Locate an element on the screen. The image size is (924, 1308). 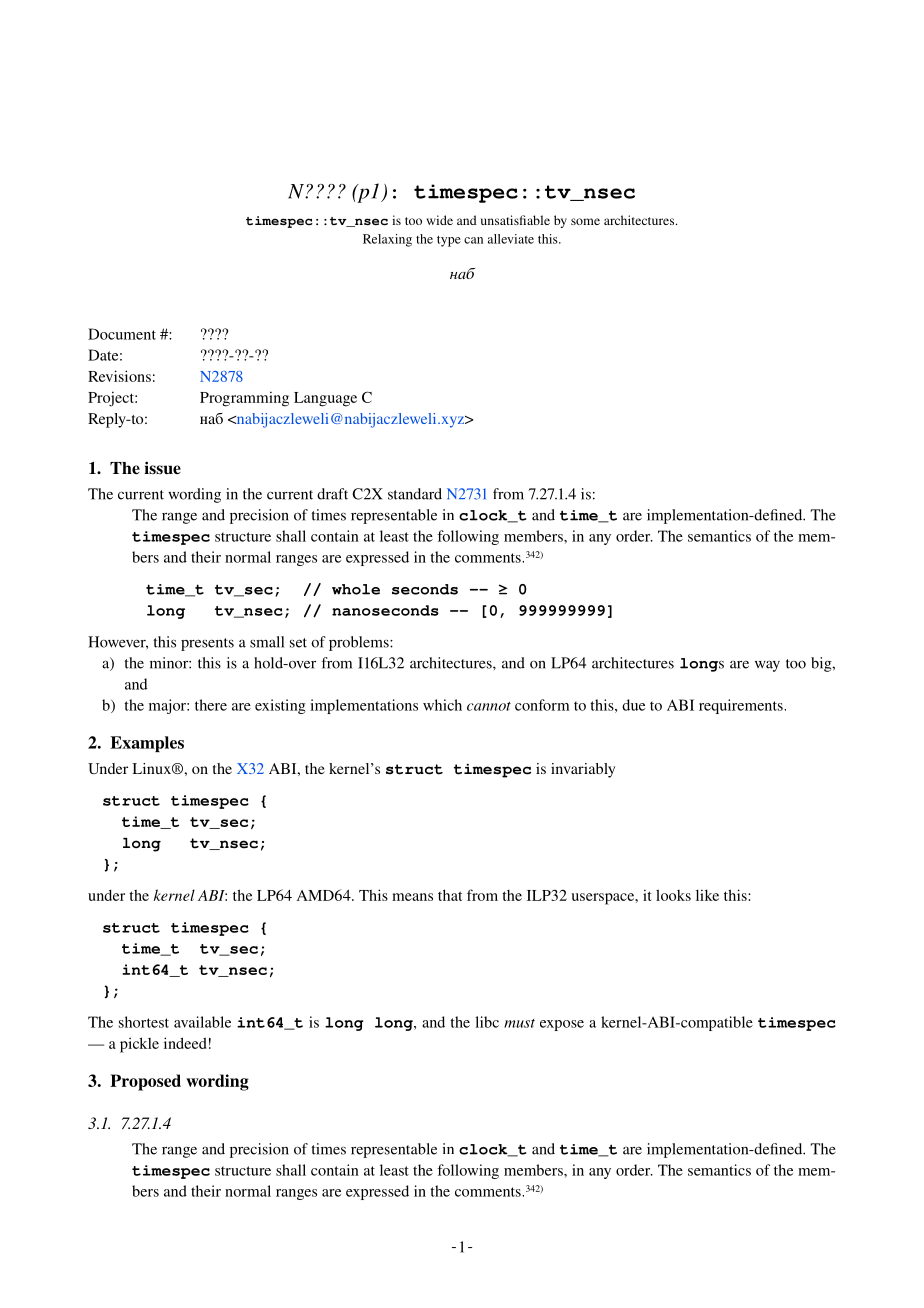
expose is located at coordinates (562, 1025).
